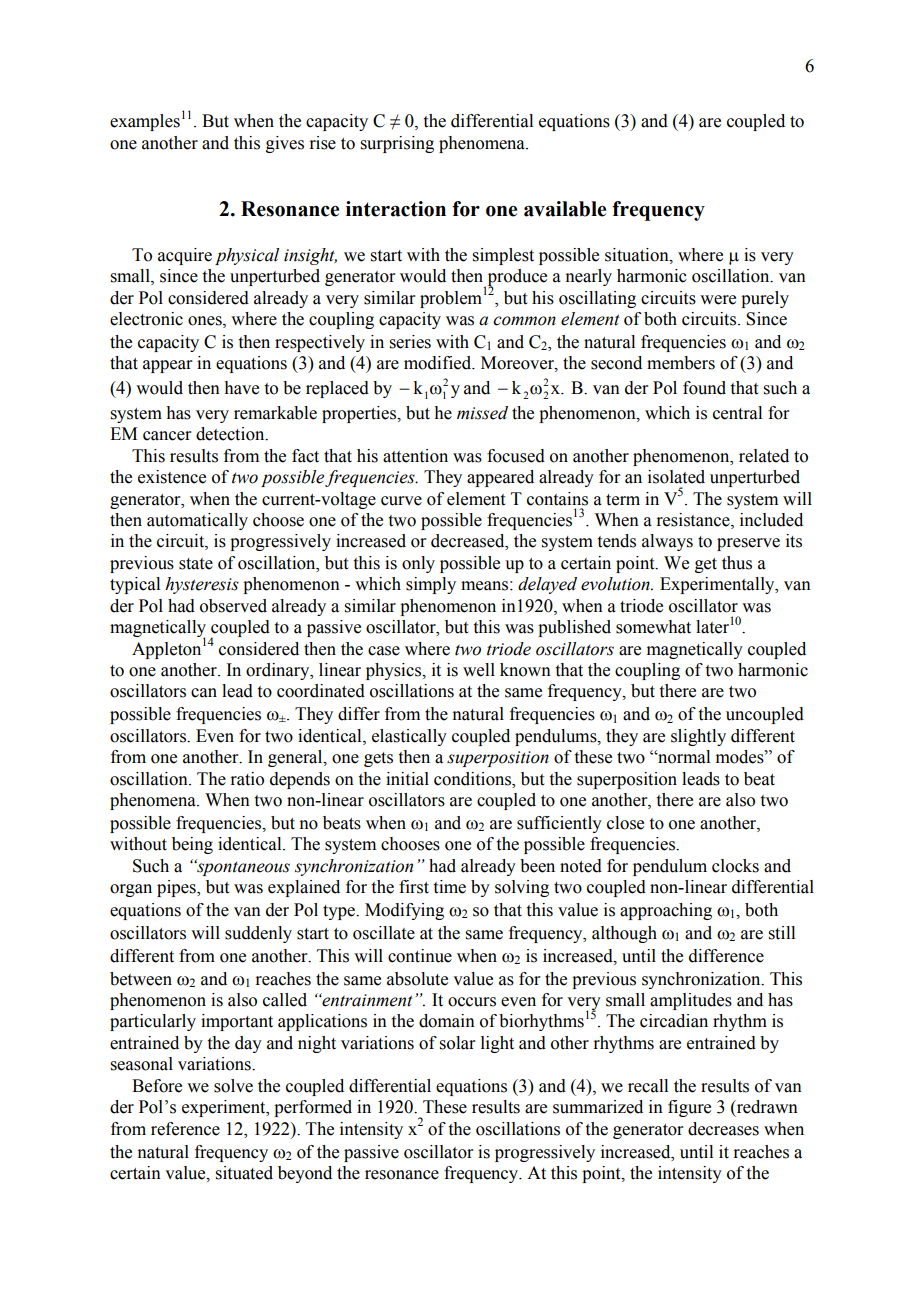 This screenshot has height=1308, width=924. What do you see at coordinates (439, 363) in the screenshot?
I see `modified` at bounding box center [439, 363].
